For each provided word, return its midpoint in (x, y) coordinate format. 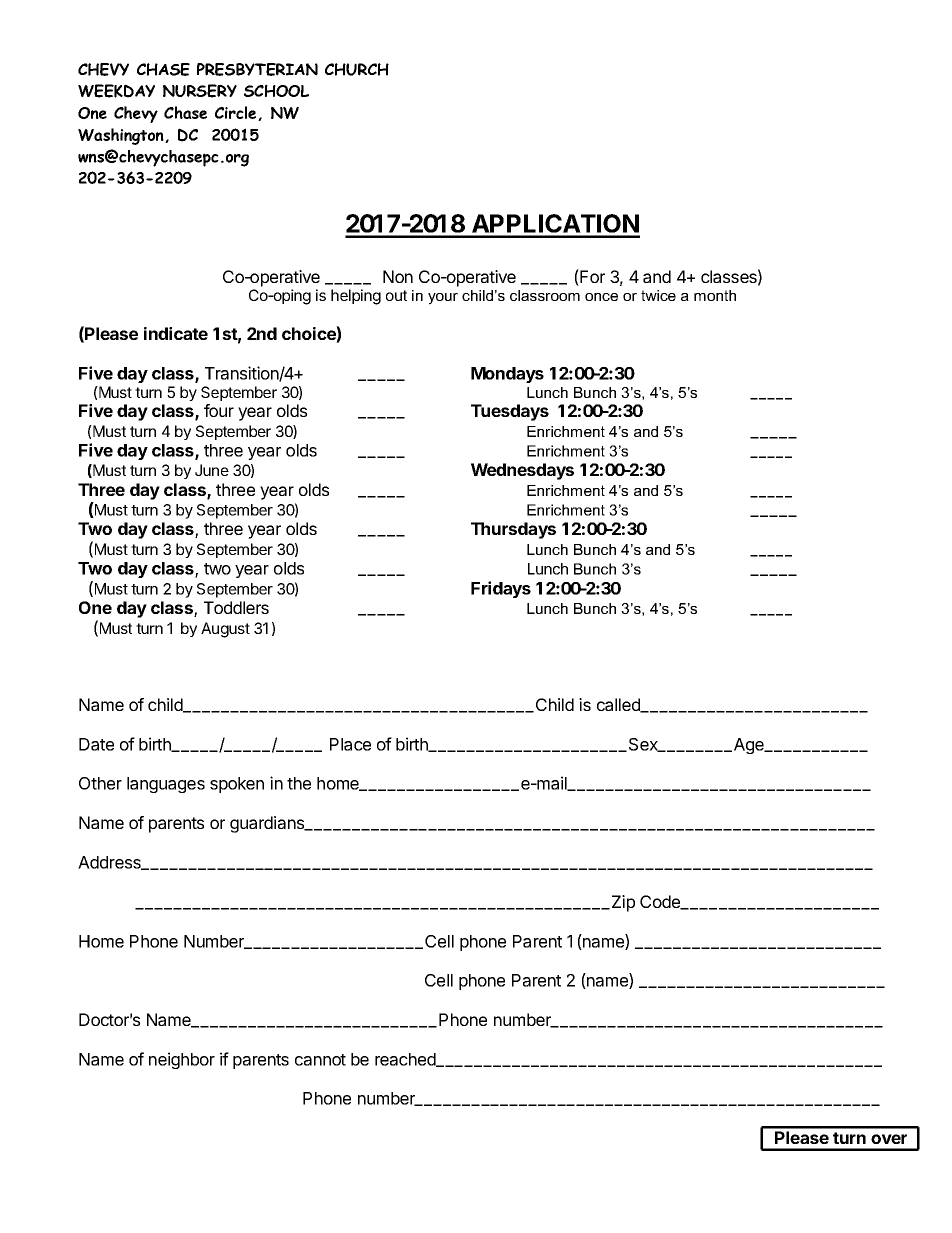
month (715, 295)
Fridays (501, 589)
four (219, 410)
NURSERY (200, 91)
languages (166, 785)
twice (658, 295)
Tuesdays (510, 412)
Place (350, 744)
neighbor (182, 1060)
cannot (320, 1060)
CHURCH (357, 69)
